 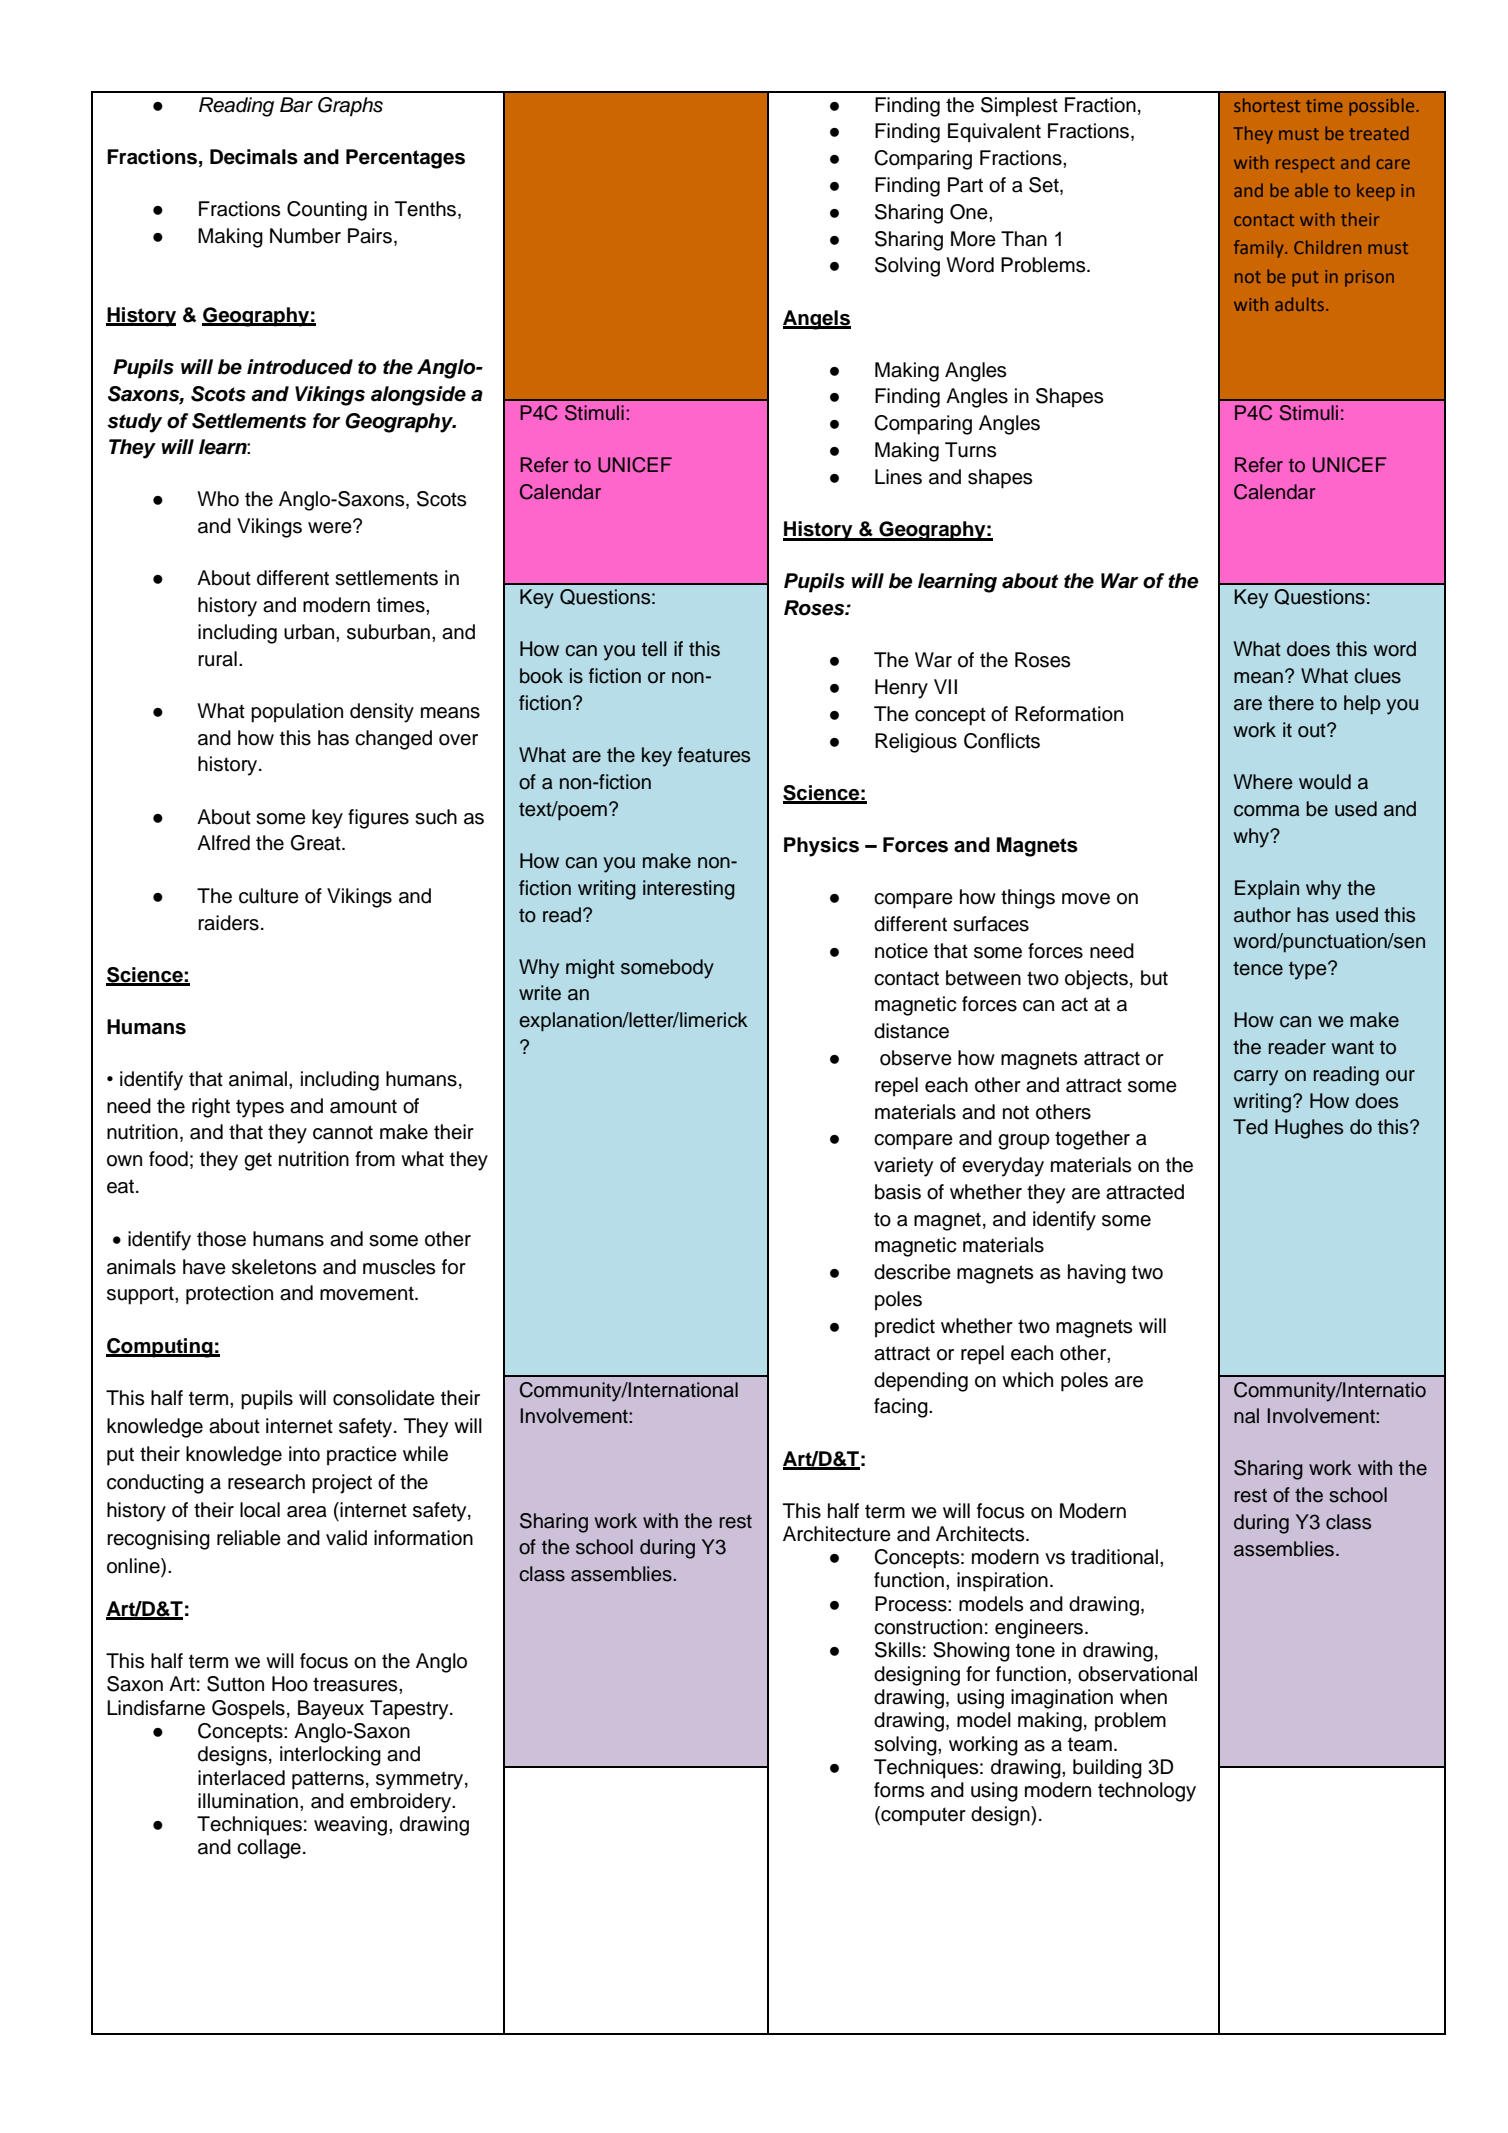 I want to click on having, so click(x=1097, y=1274).
